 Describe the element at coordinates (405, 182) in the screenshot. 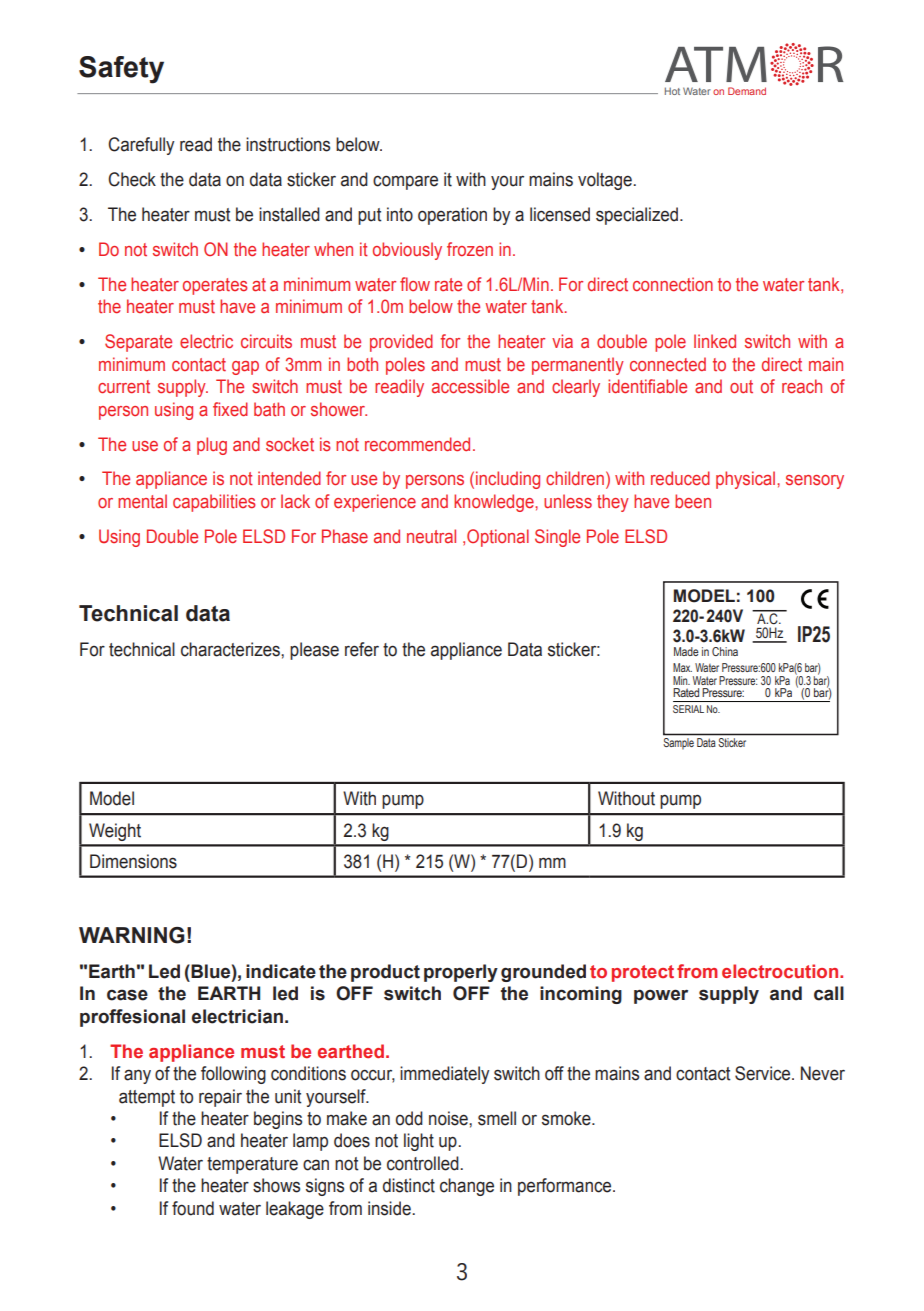

I see `compare` at that location.
